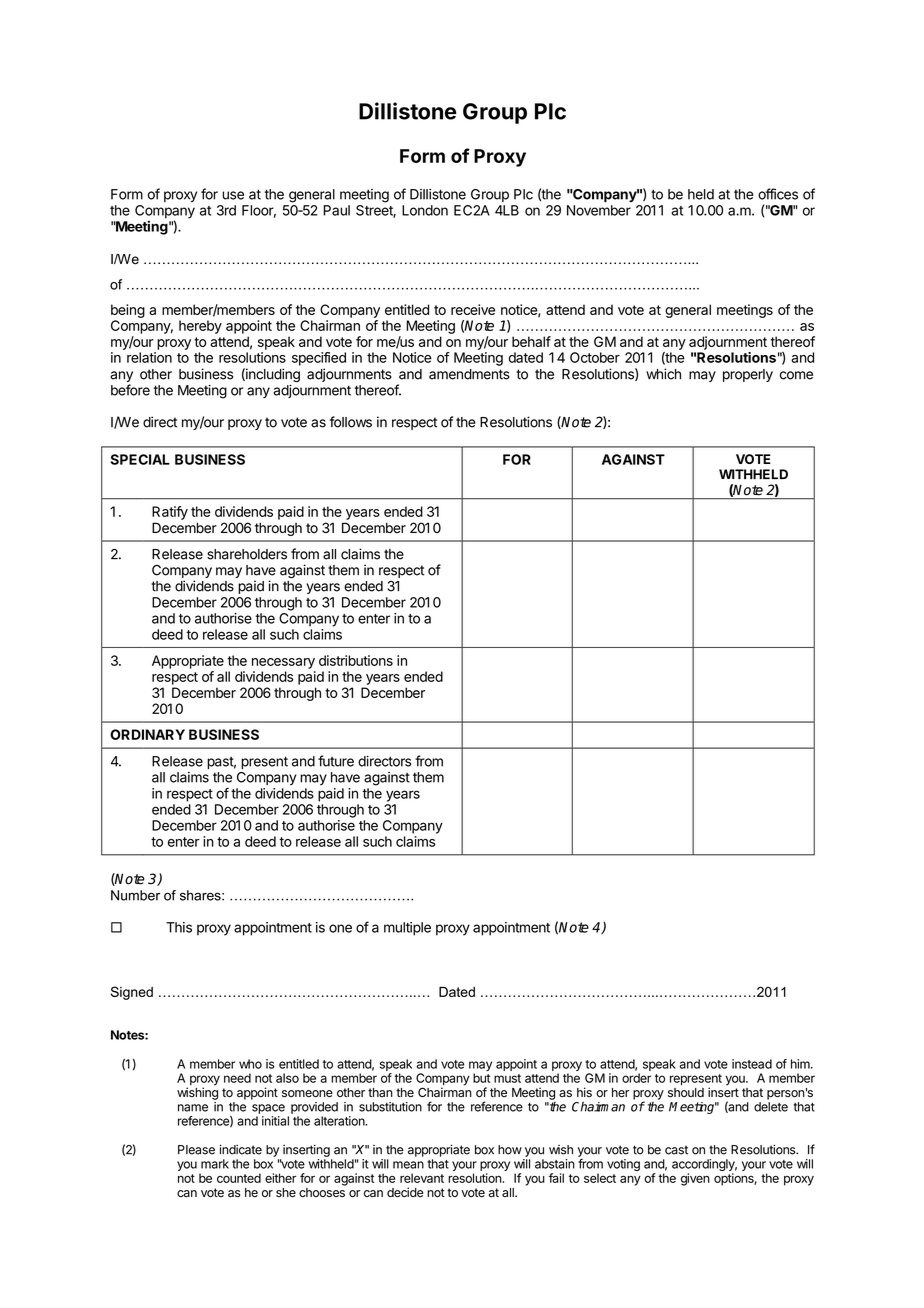  What do you see at coordinates (215, 1164) in the image?
I see `mark` at bounding box center [215, 1164].
